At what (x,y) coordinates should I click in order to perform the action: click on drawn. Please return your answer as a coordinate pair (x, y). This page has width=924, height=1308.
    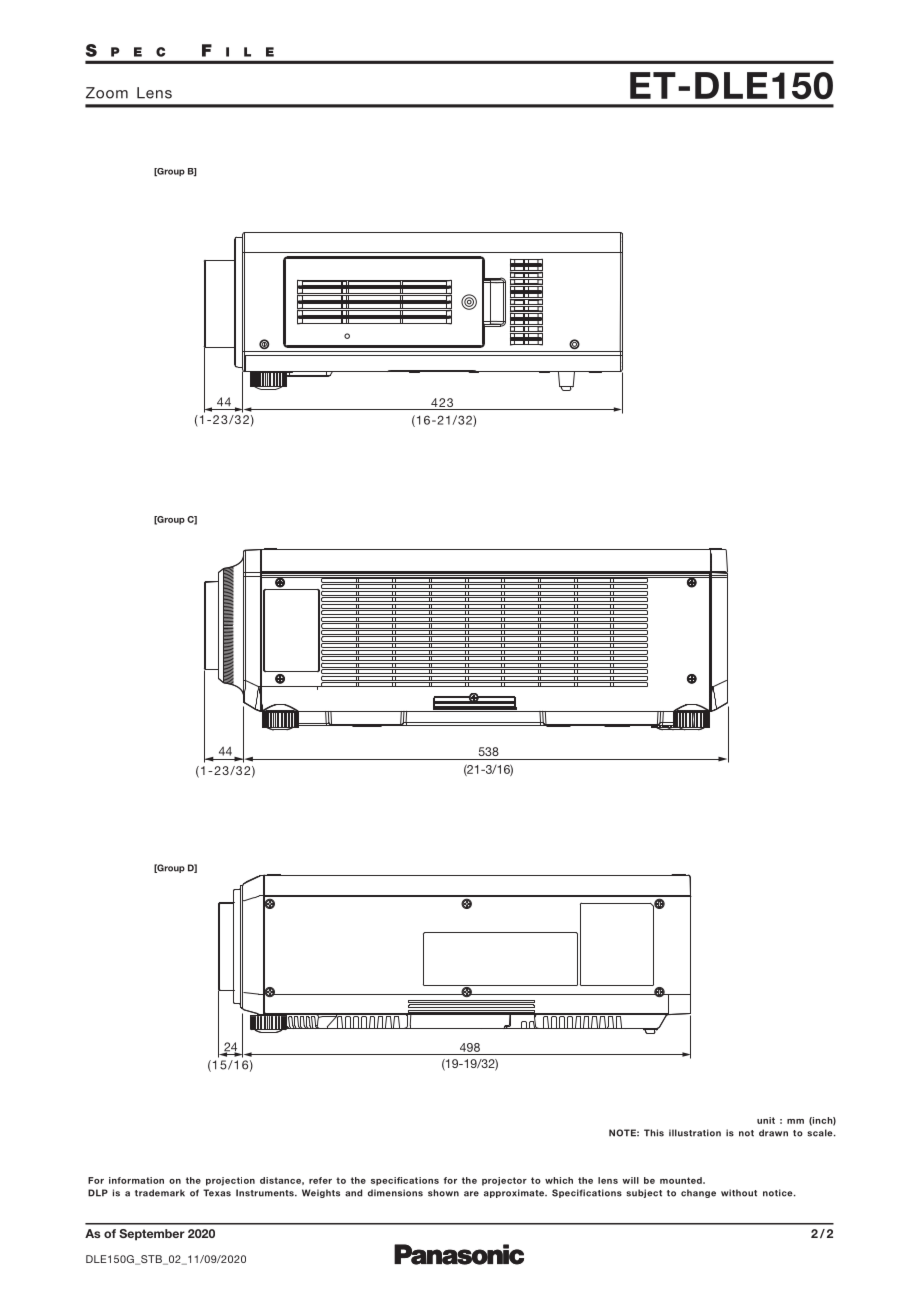
    Looking at the image, I should click on (773, 1133).
